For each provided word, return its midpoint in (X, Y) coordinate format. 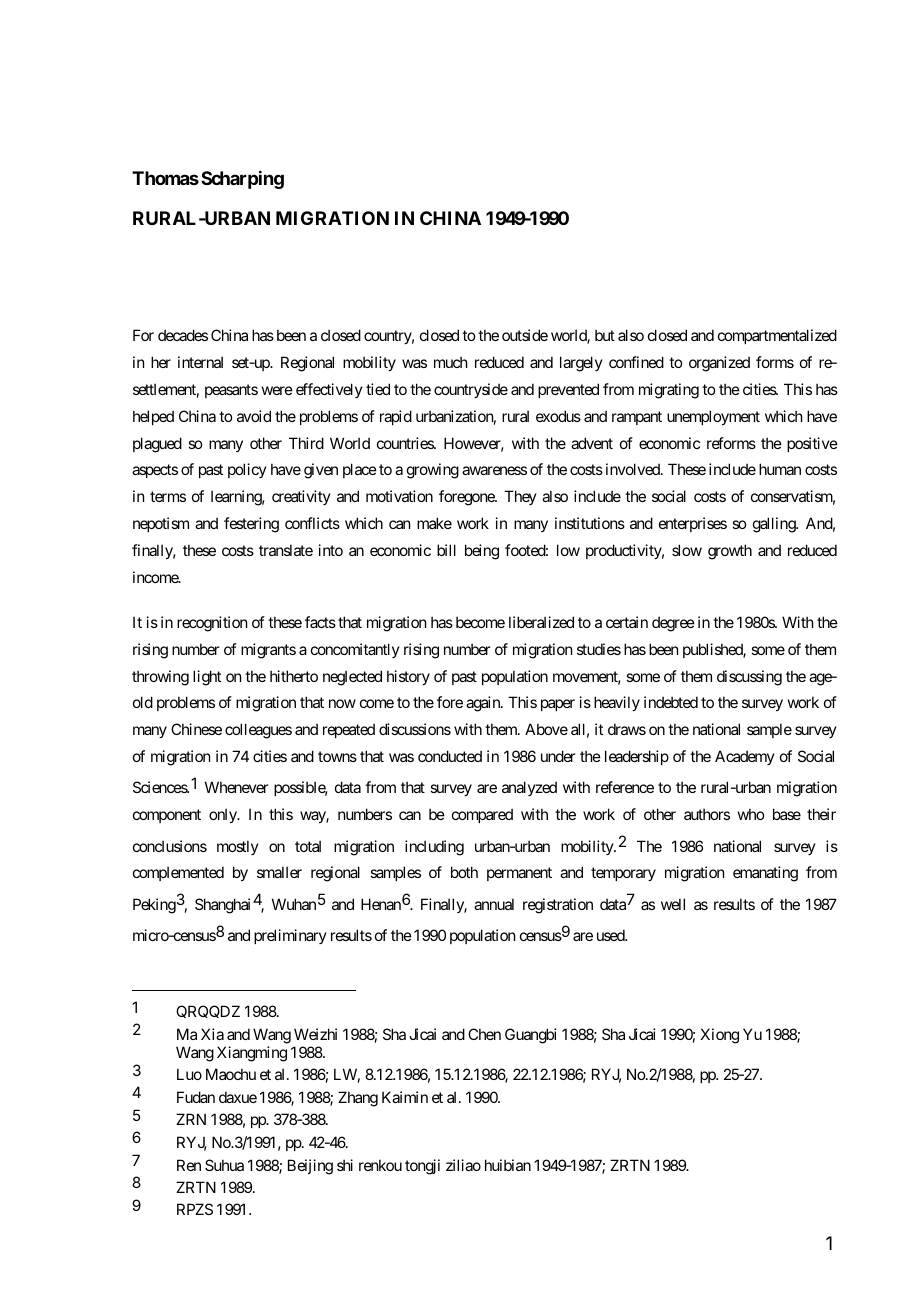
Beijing (310, 1167)
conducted (450, 756)
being (482, 552)
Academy (745, 757)
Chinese (196, 729)
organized (719, 364)
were (277, 390)
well (673, 904)
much (451, 362)
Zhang (358, 1099)
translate (286, 550)
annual (494, 904)
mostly (238, 847)
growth (730, 552)
